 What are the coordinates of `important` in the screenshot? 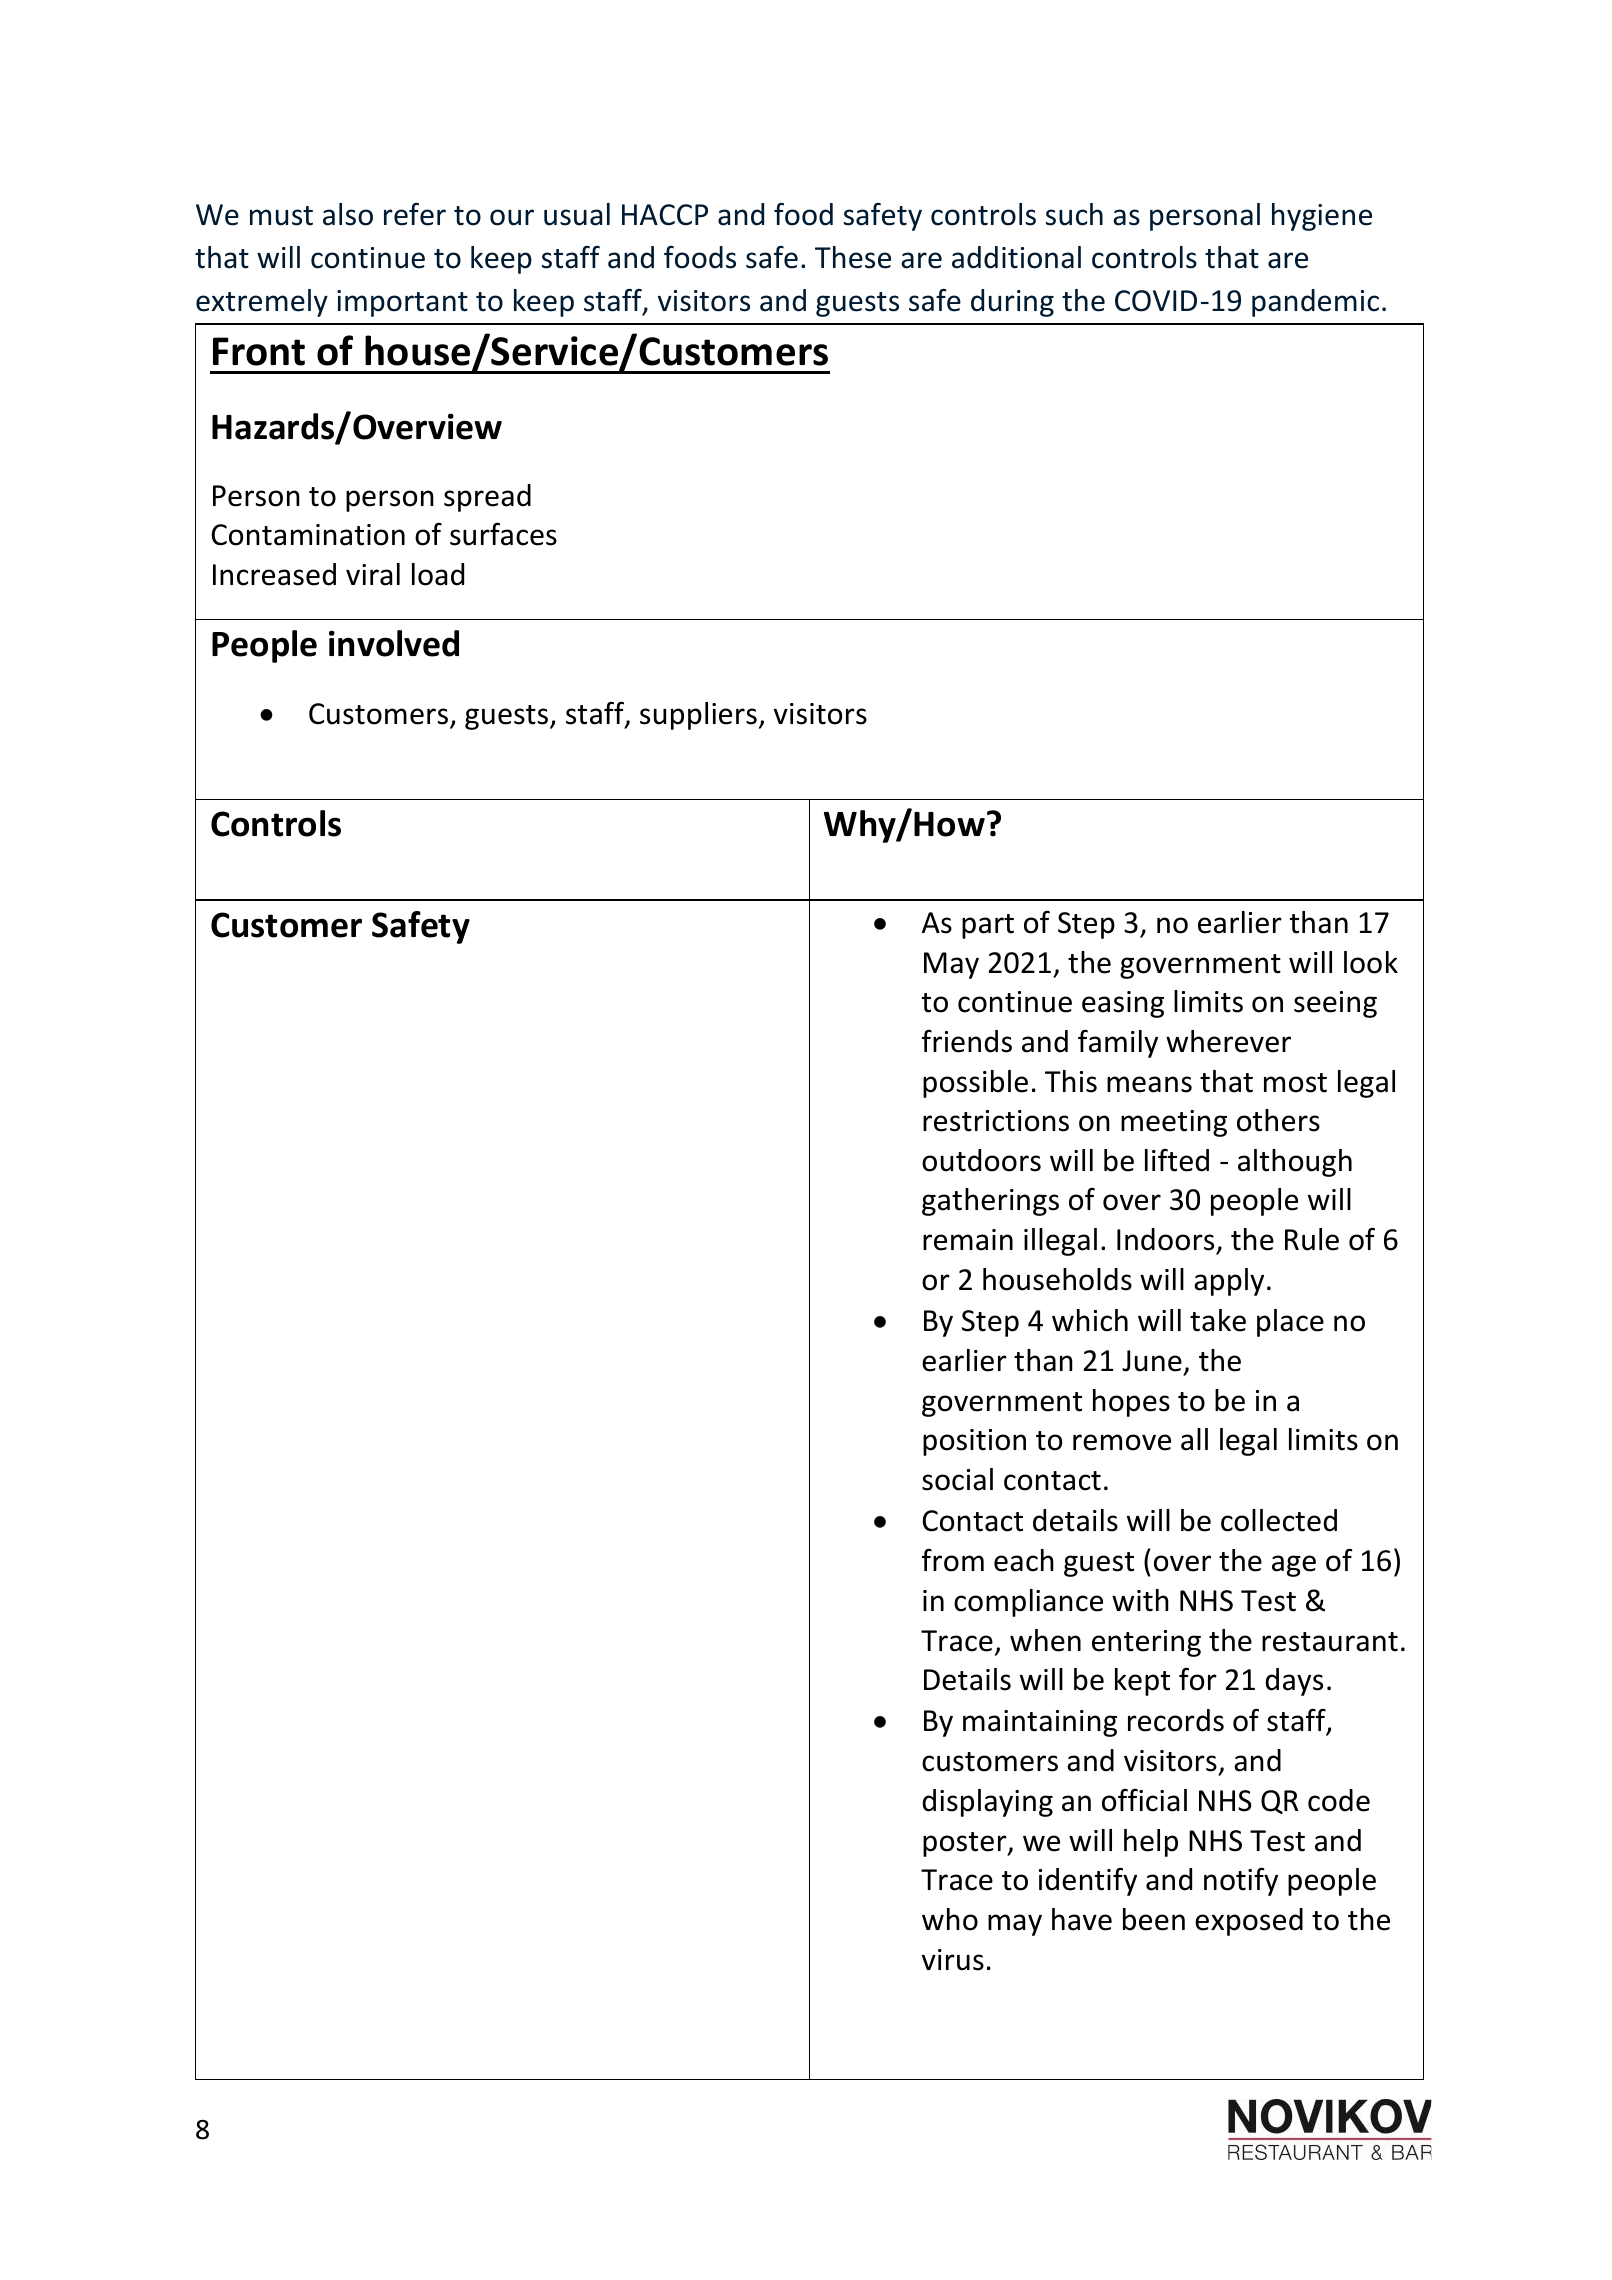 It's located at (402, 303).
